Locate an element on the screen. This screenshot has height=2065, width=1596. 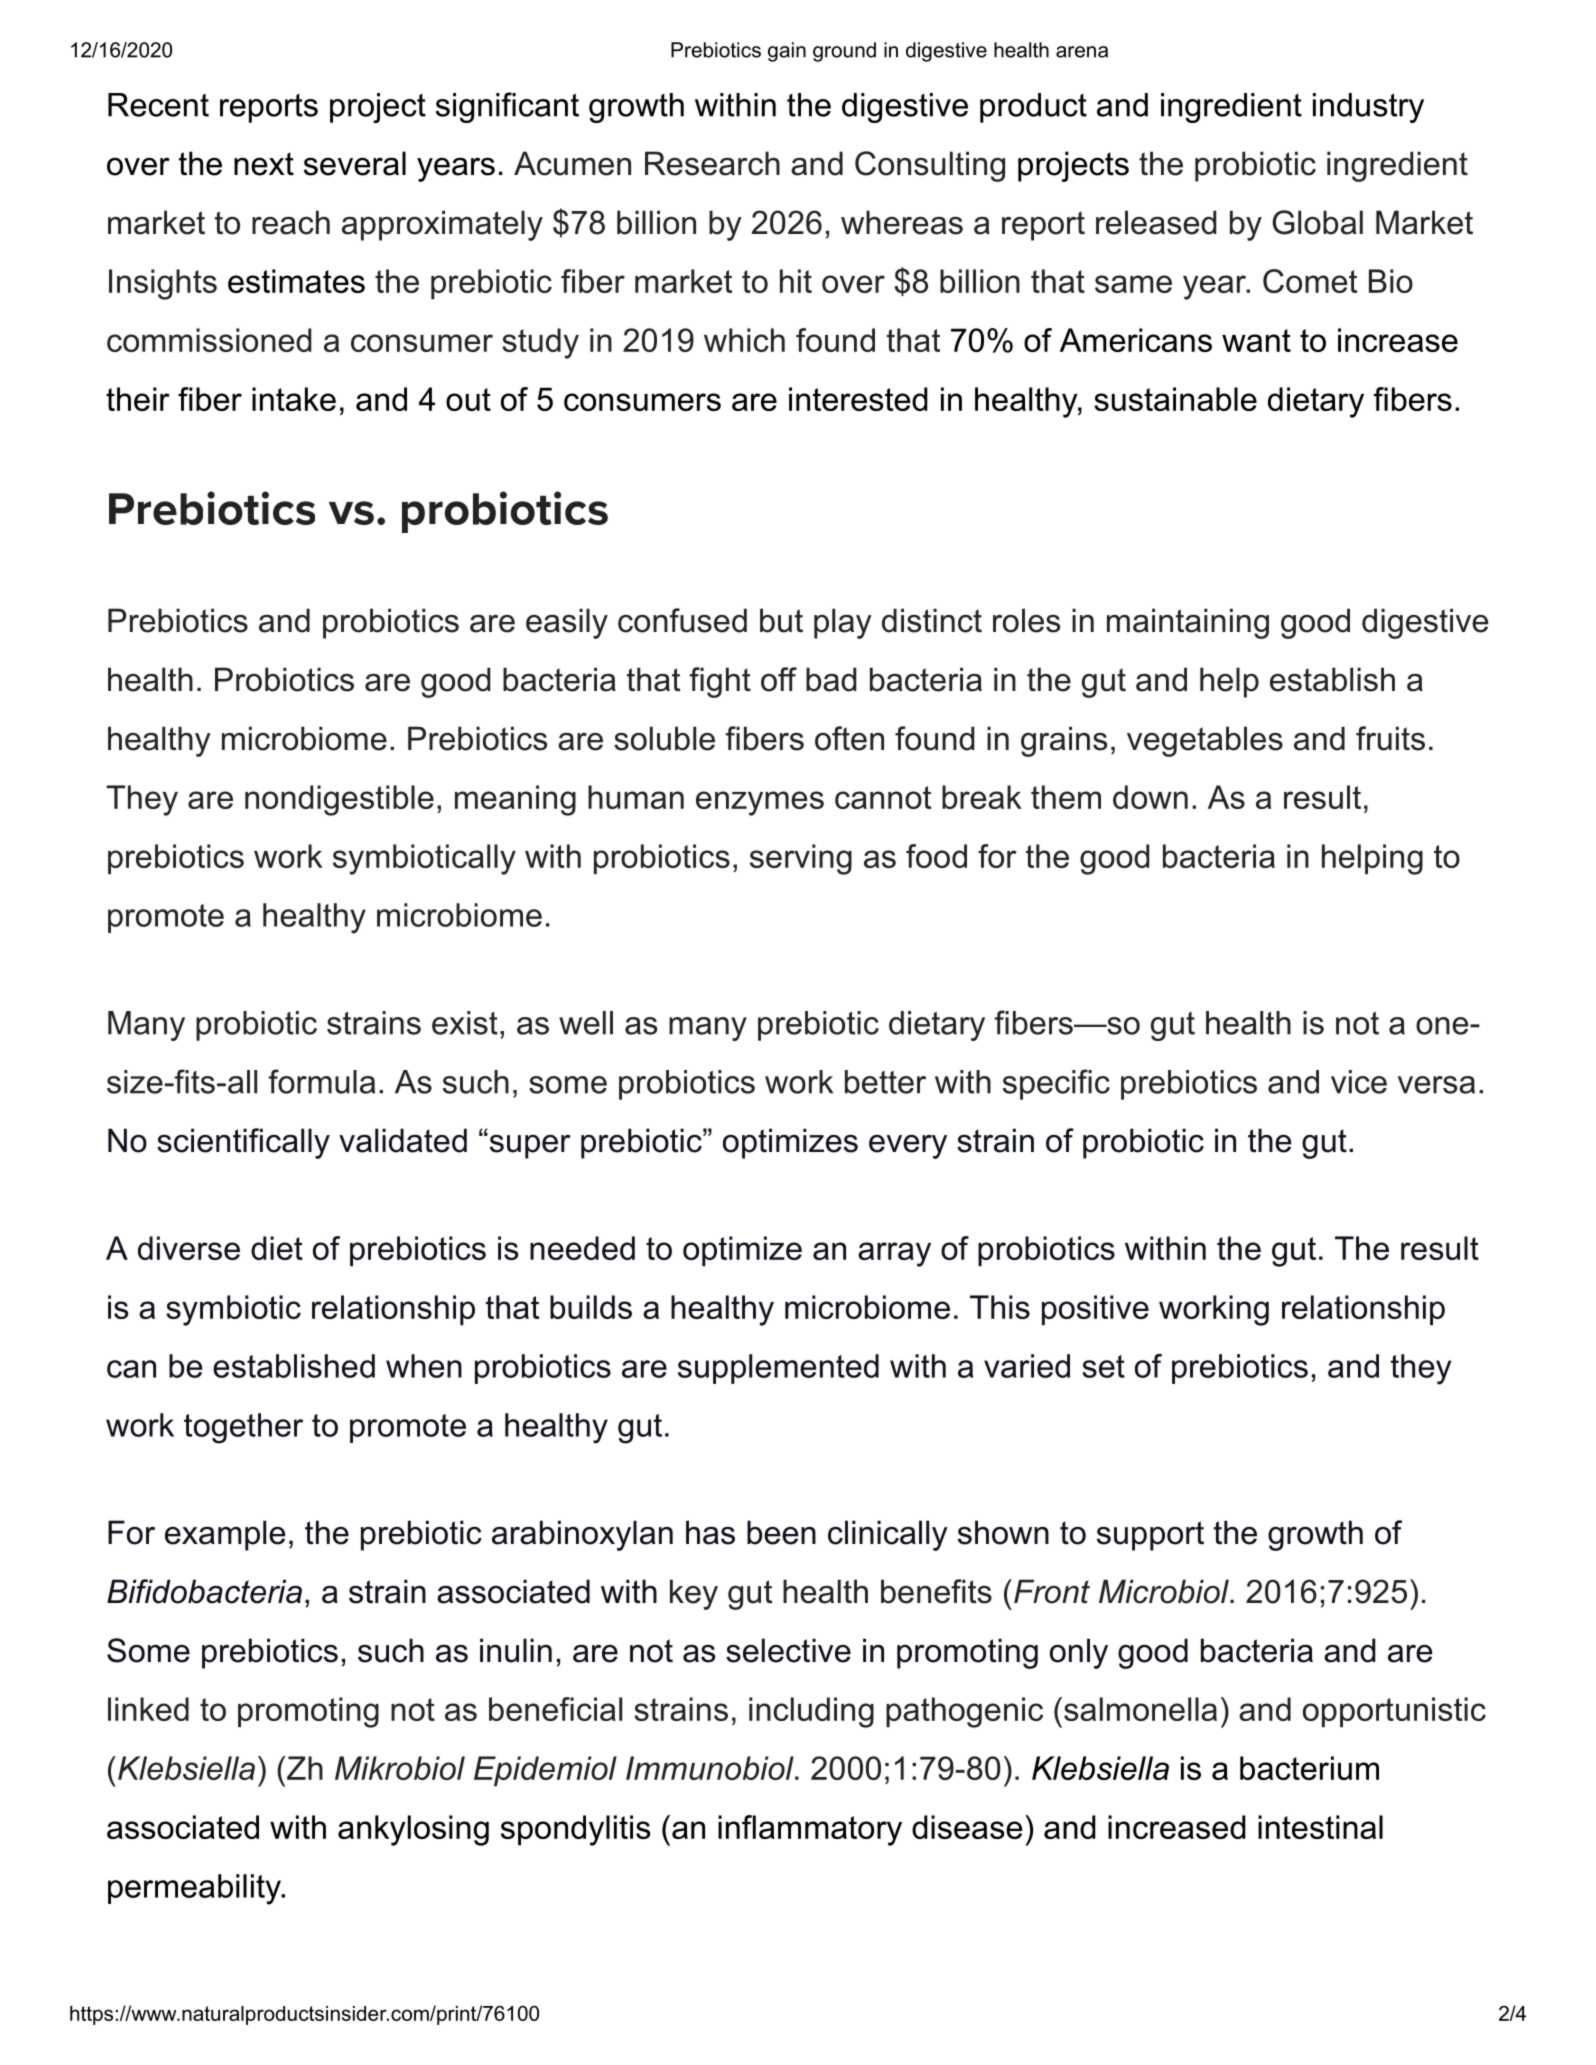
ankylosing is located at coordinates (413, 1830).
